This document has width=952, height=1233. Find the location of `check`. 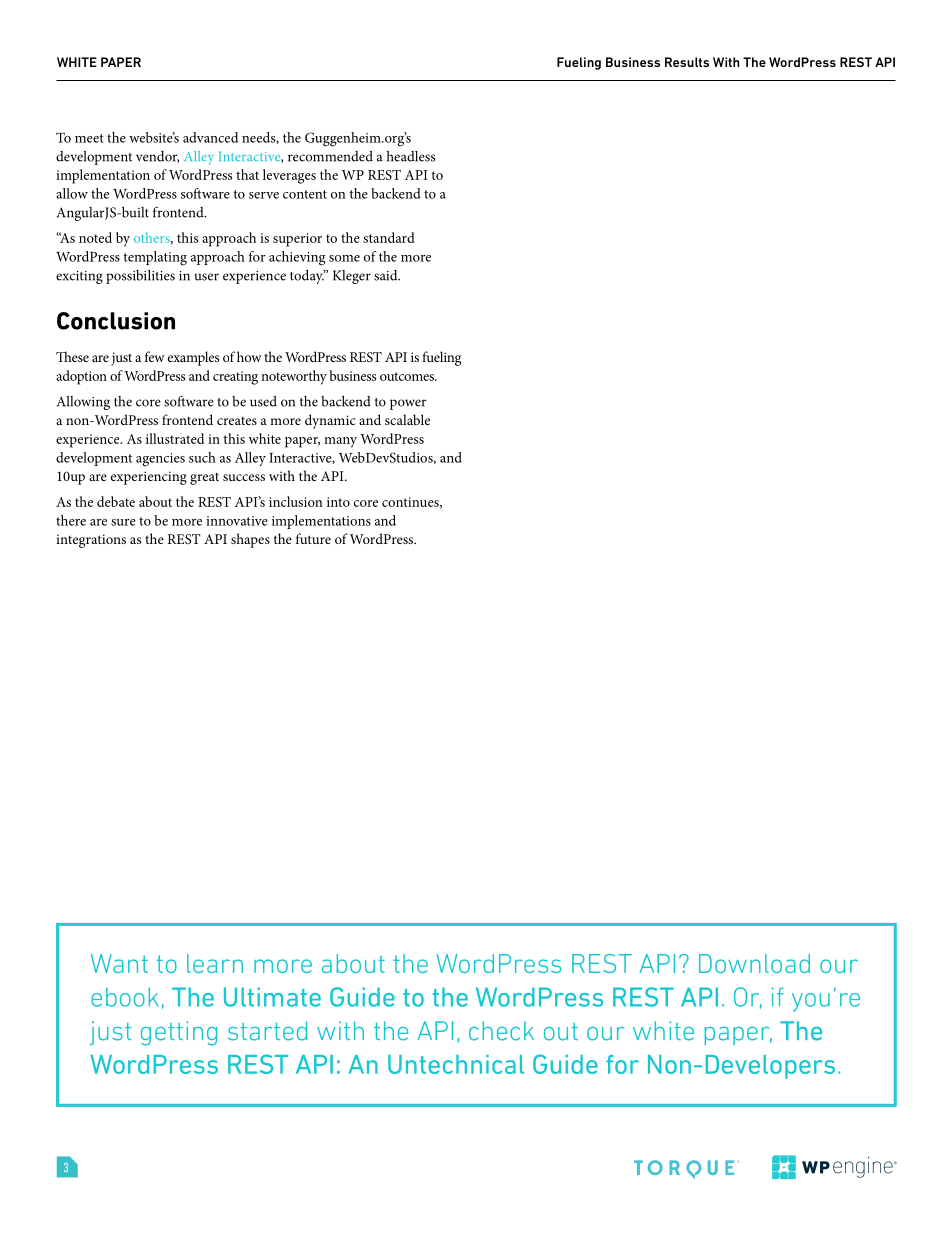

check is located at coordinates (501, 1031).
